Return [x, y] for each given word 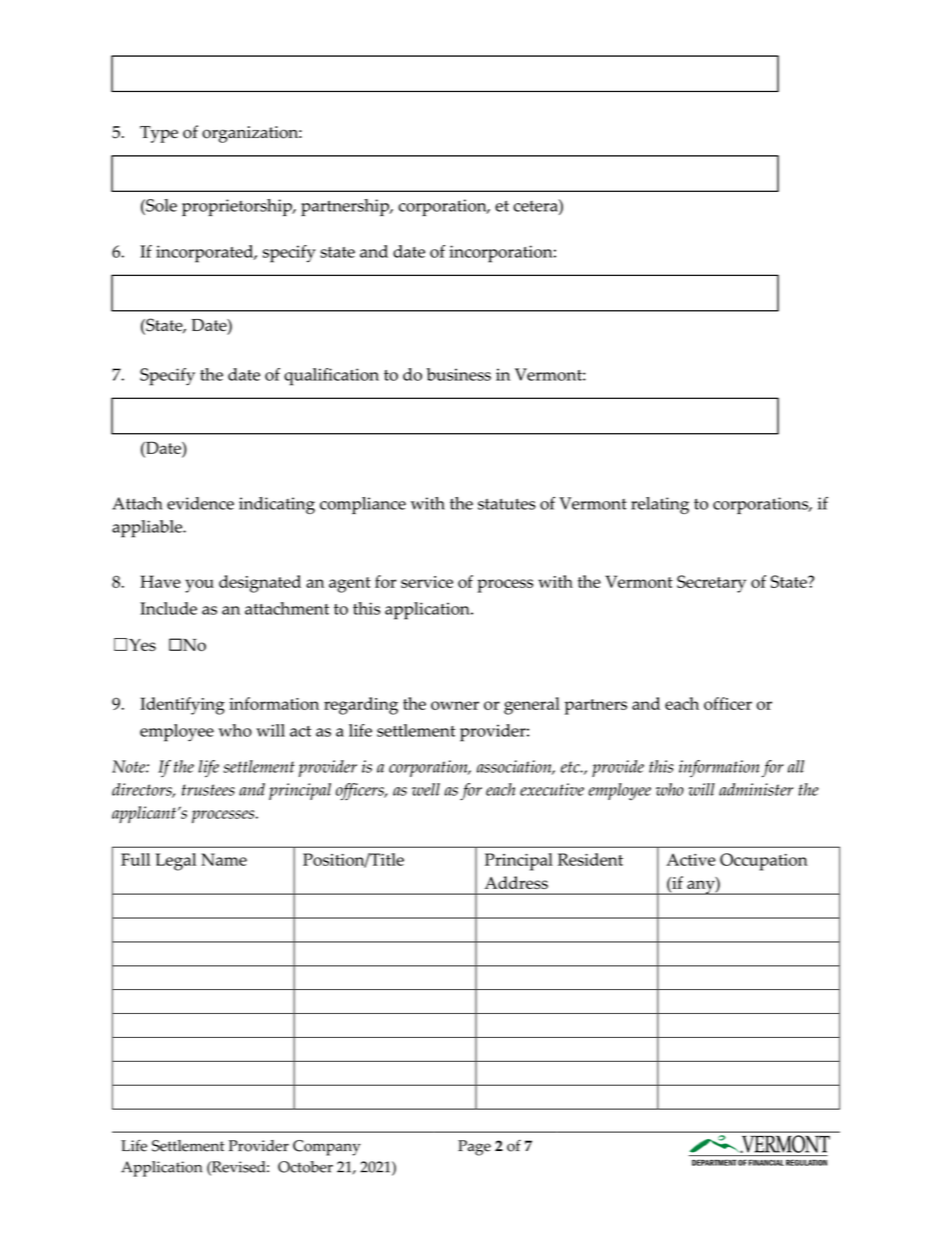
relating [660, 505]
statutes [507, 504]
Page [474, 1148]
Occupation [764, 862]
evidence [200, 503]
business [459, 374]
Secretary [711, 584]
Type [159, 134]
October [305, 1167]
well [426, 789]
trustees [208, 790]
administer [756, 789]
